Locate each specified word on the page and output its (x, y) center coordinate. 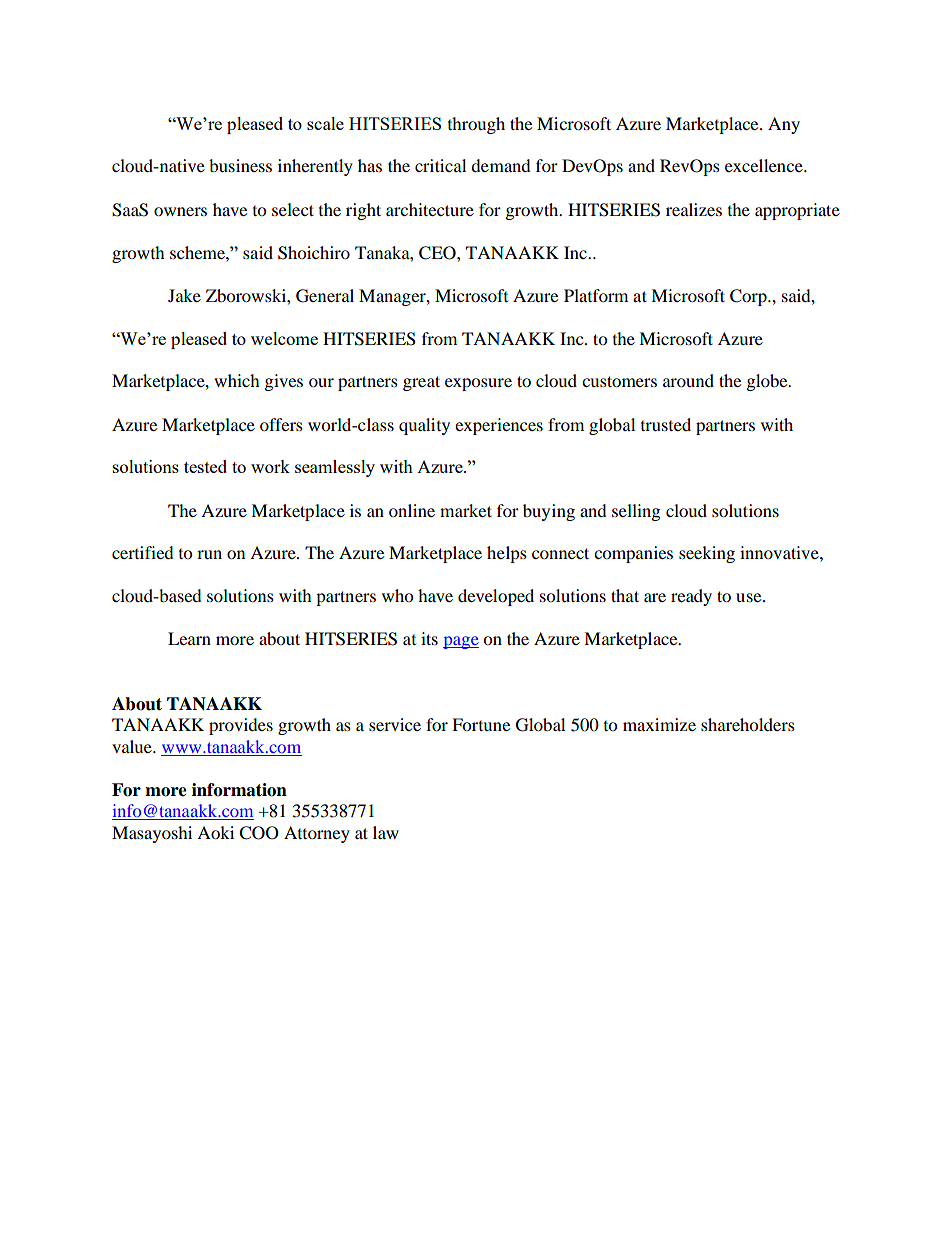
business (240, 165)
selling (636, 512)
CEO (438, 253)
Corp (749, 297)
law (386, 832)
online (412, 510)
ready (691, 597)
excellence (765, 165)
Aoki (215, 832)
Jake (184, 295)
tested (205, 466)
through (476, 125)
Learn (189, 638)
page (461, 642)
